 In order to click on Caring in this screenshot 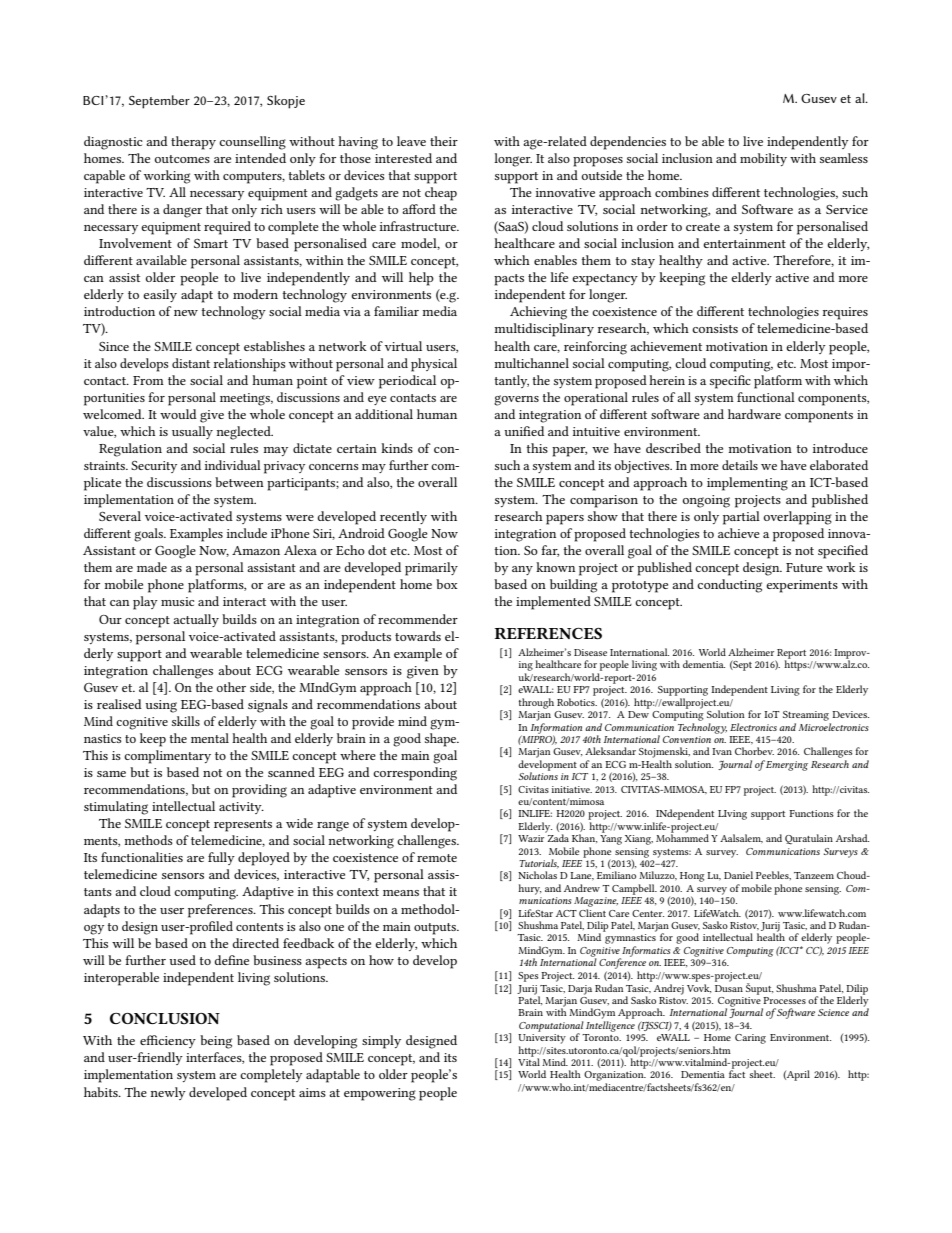, I will do `click(750, 1039)`.
